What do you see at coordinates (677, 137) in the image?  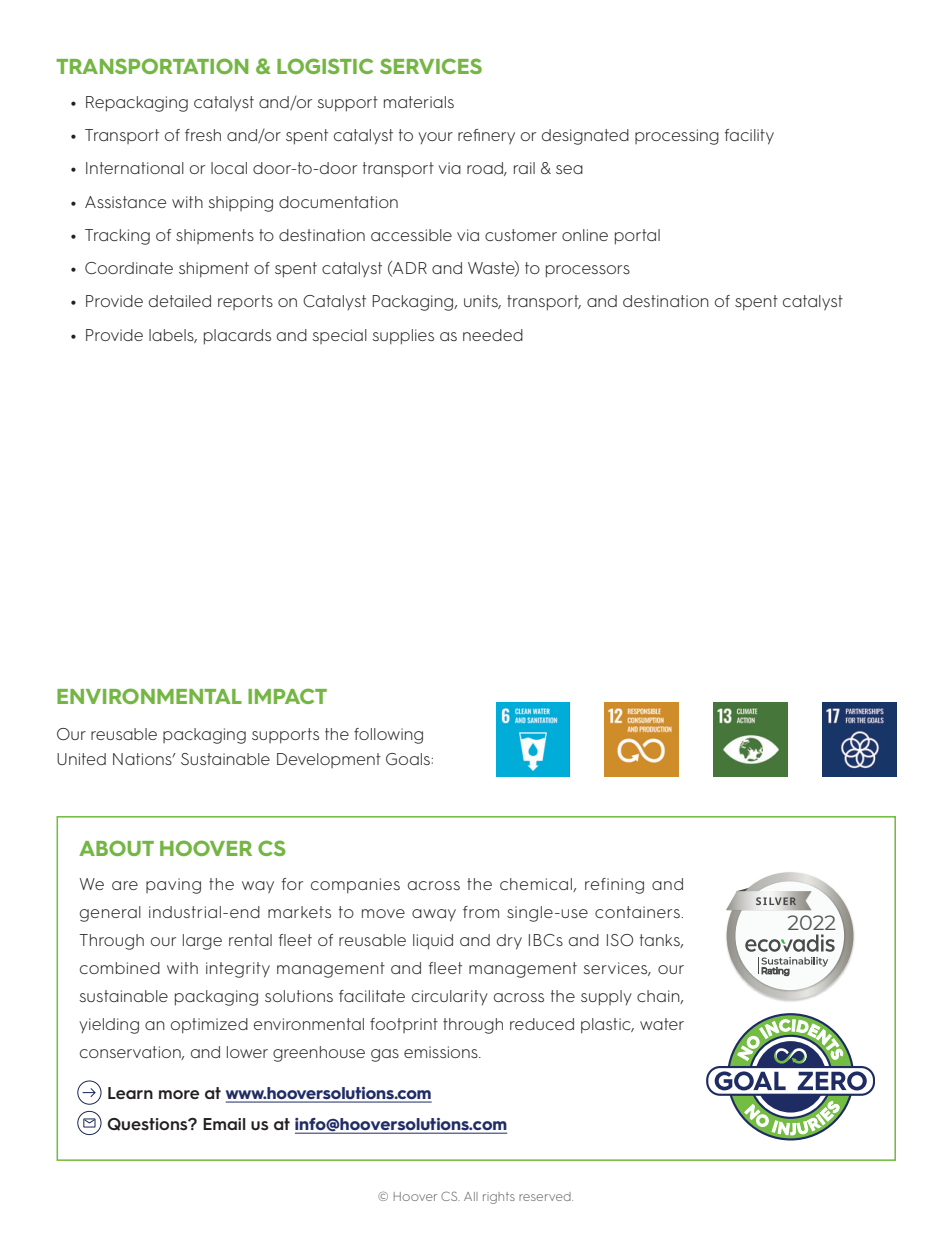 I see `processing` at bounding box center [677, 137].
